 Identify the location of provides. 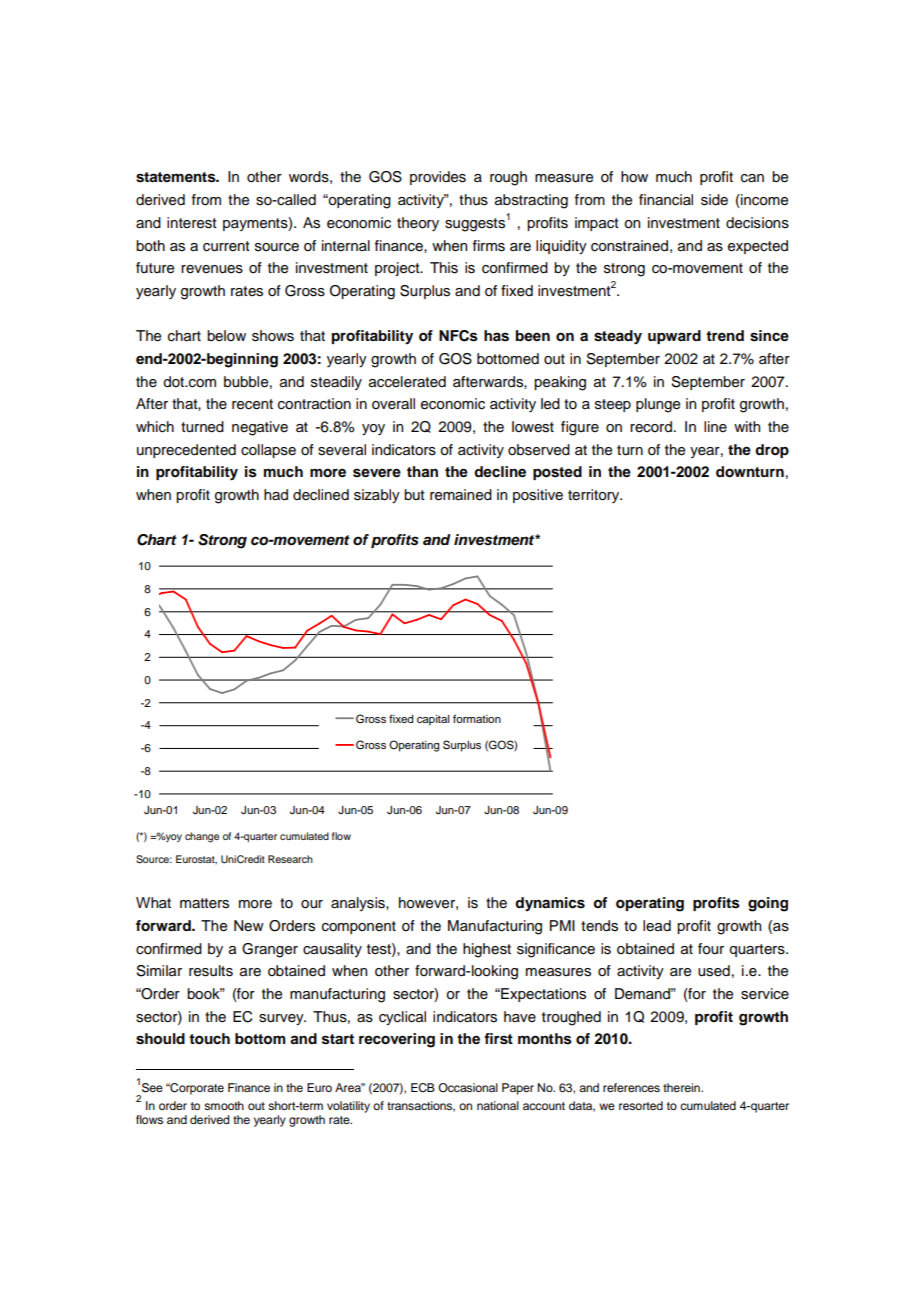
(438, 178).
